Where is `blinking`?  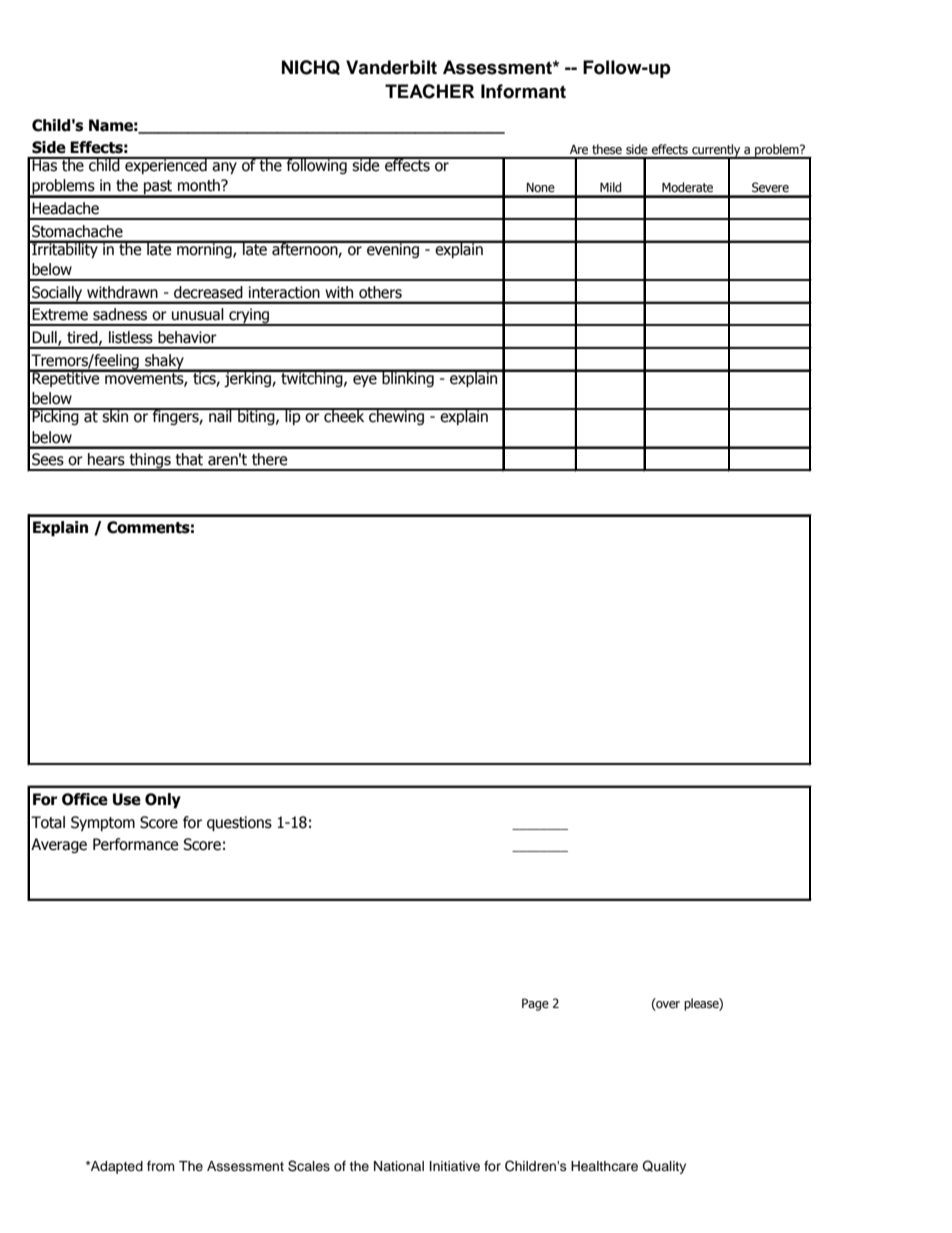 blinking is located at coordinates (408, 378).
